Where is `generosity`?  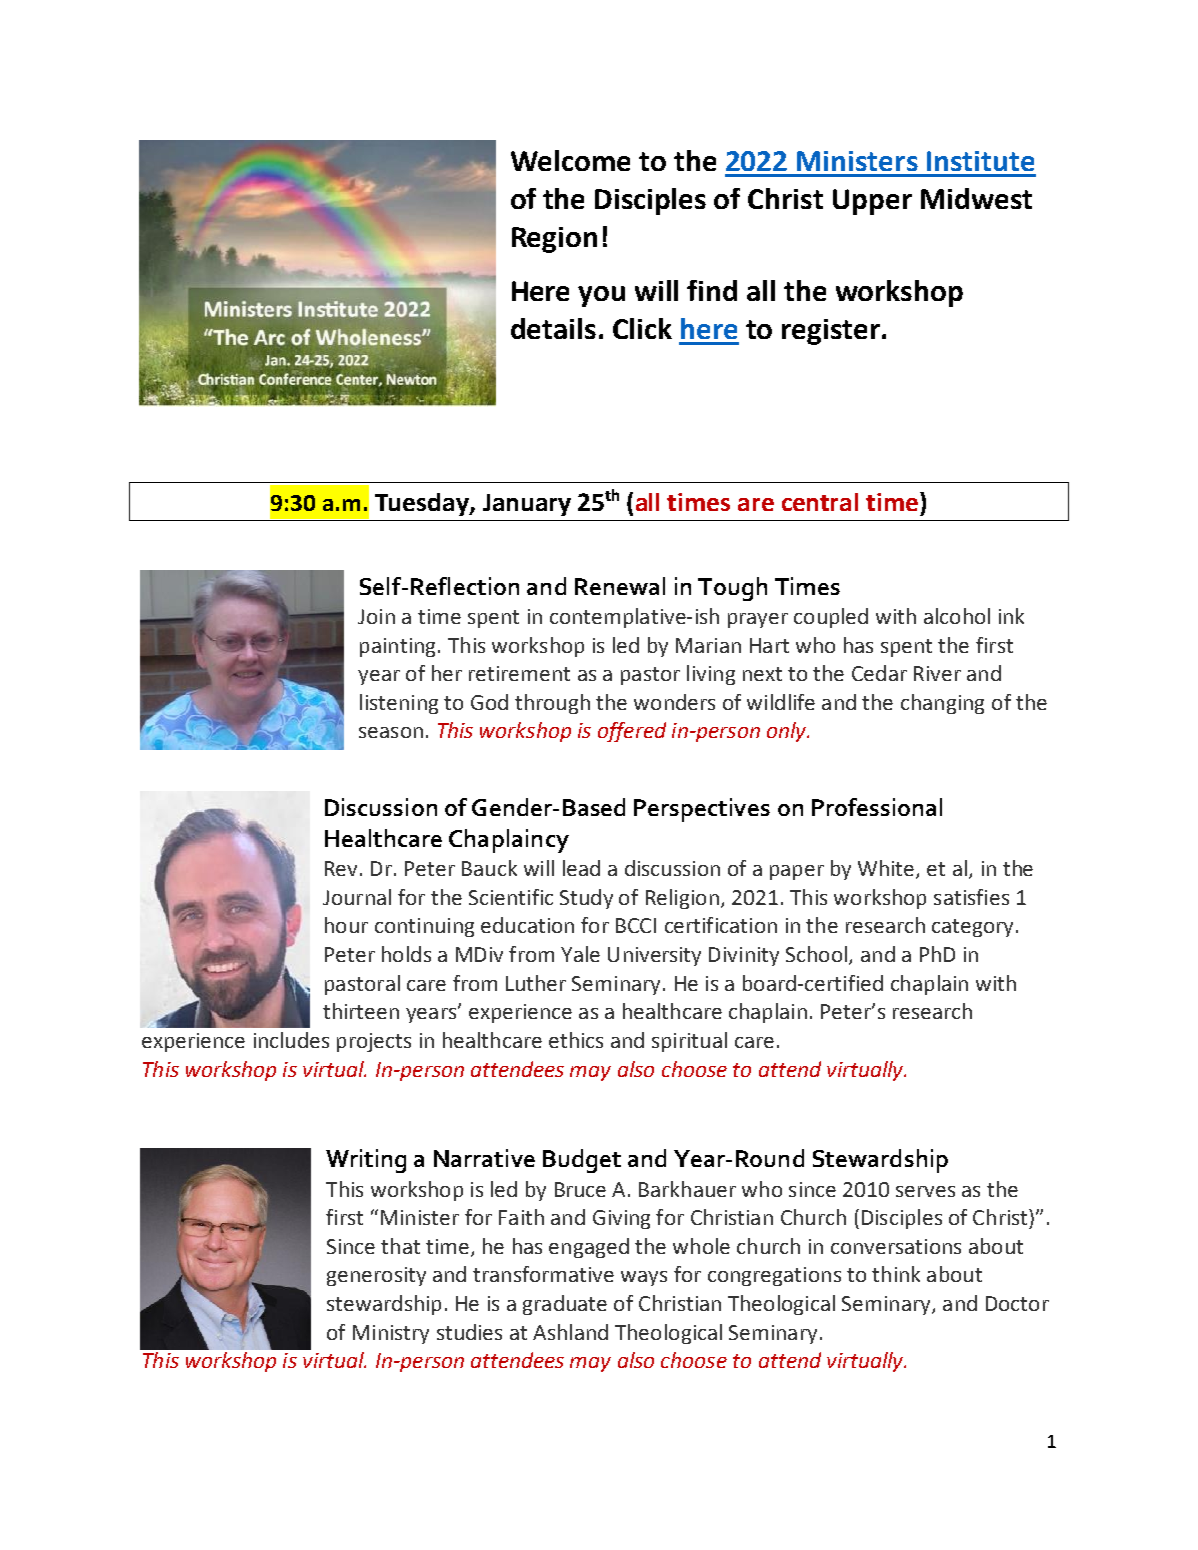 generosity is located at coordinates (376, 1276).
